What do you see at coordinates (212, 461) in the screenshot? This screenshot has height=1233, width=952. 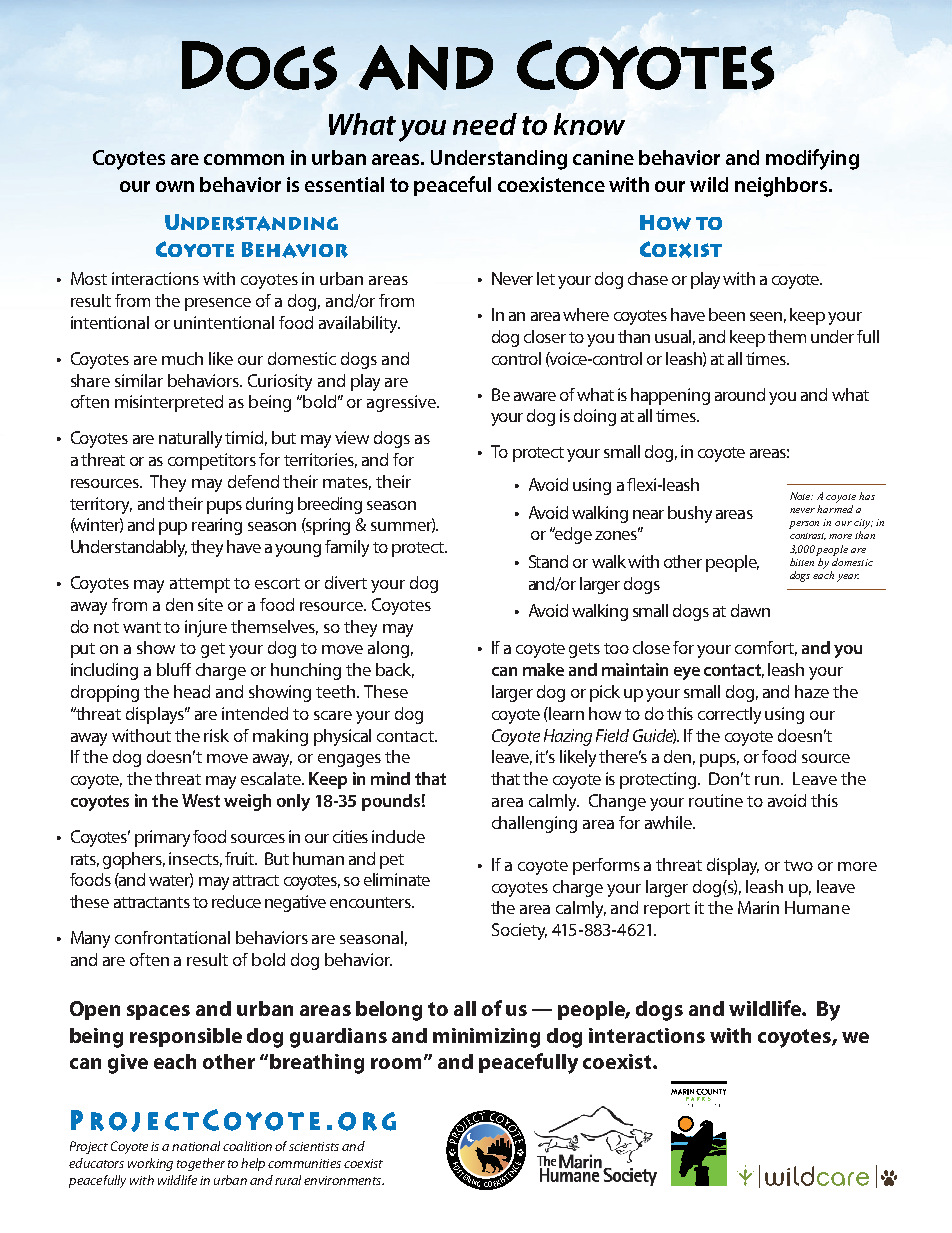 I see `competitors` at bounding box center [212, 461].
